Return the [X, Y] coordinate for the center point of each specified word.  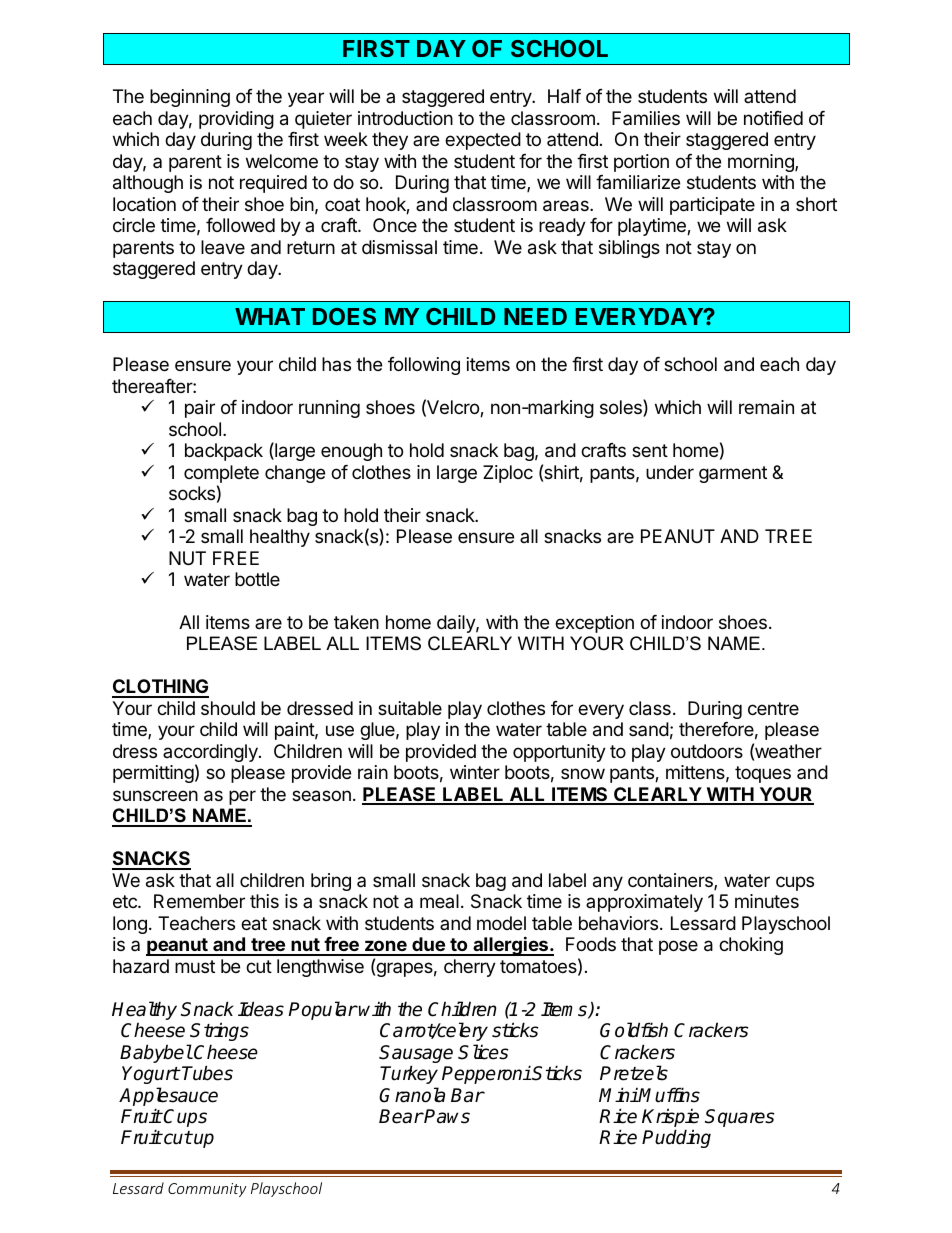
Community [207, 1190]
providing [236, 120]
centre [773, 708]
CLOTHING [160, 688]
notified [773, 118]
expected [483, 141]
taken [356, 622]
